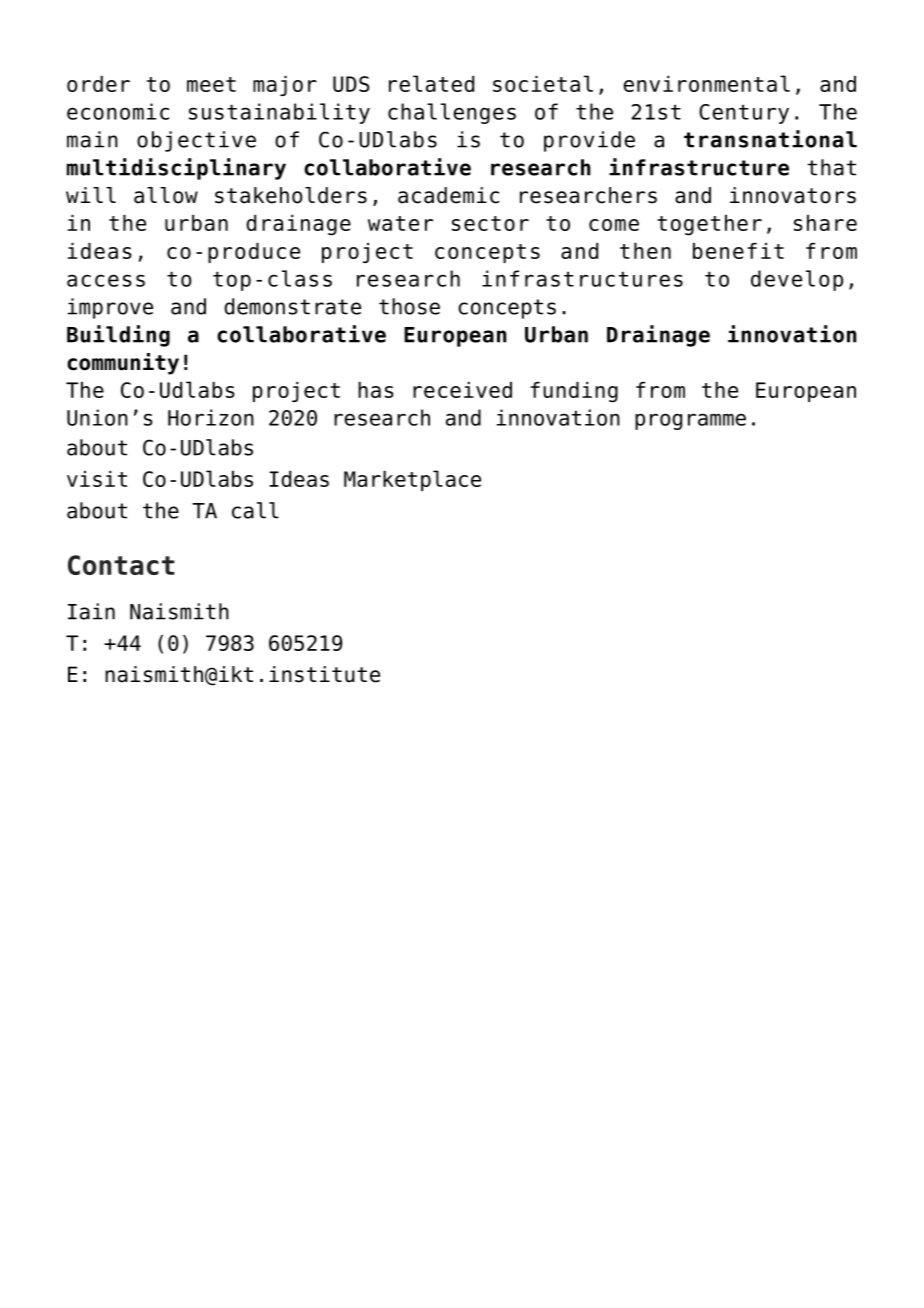 The height and width of the image is (1308, 924). Describe the element at coordinates (91, 611) in the image. I see `Iain` at that location.
